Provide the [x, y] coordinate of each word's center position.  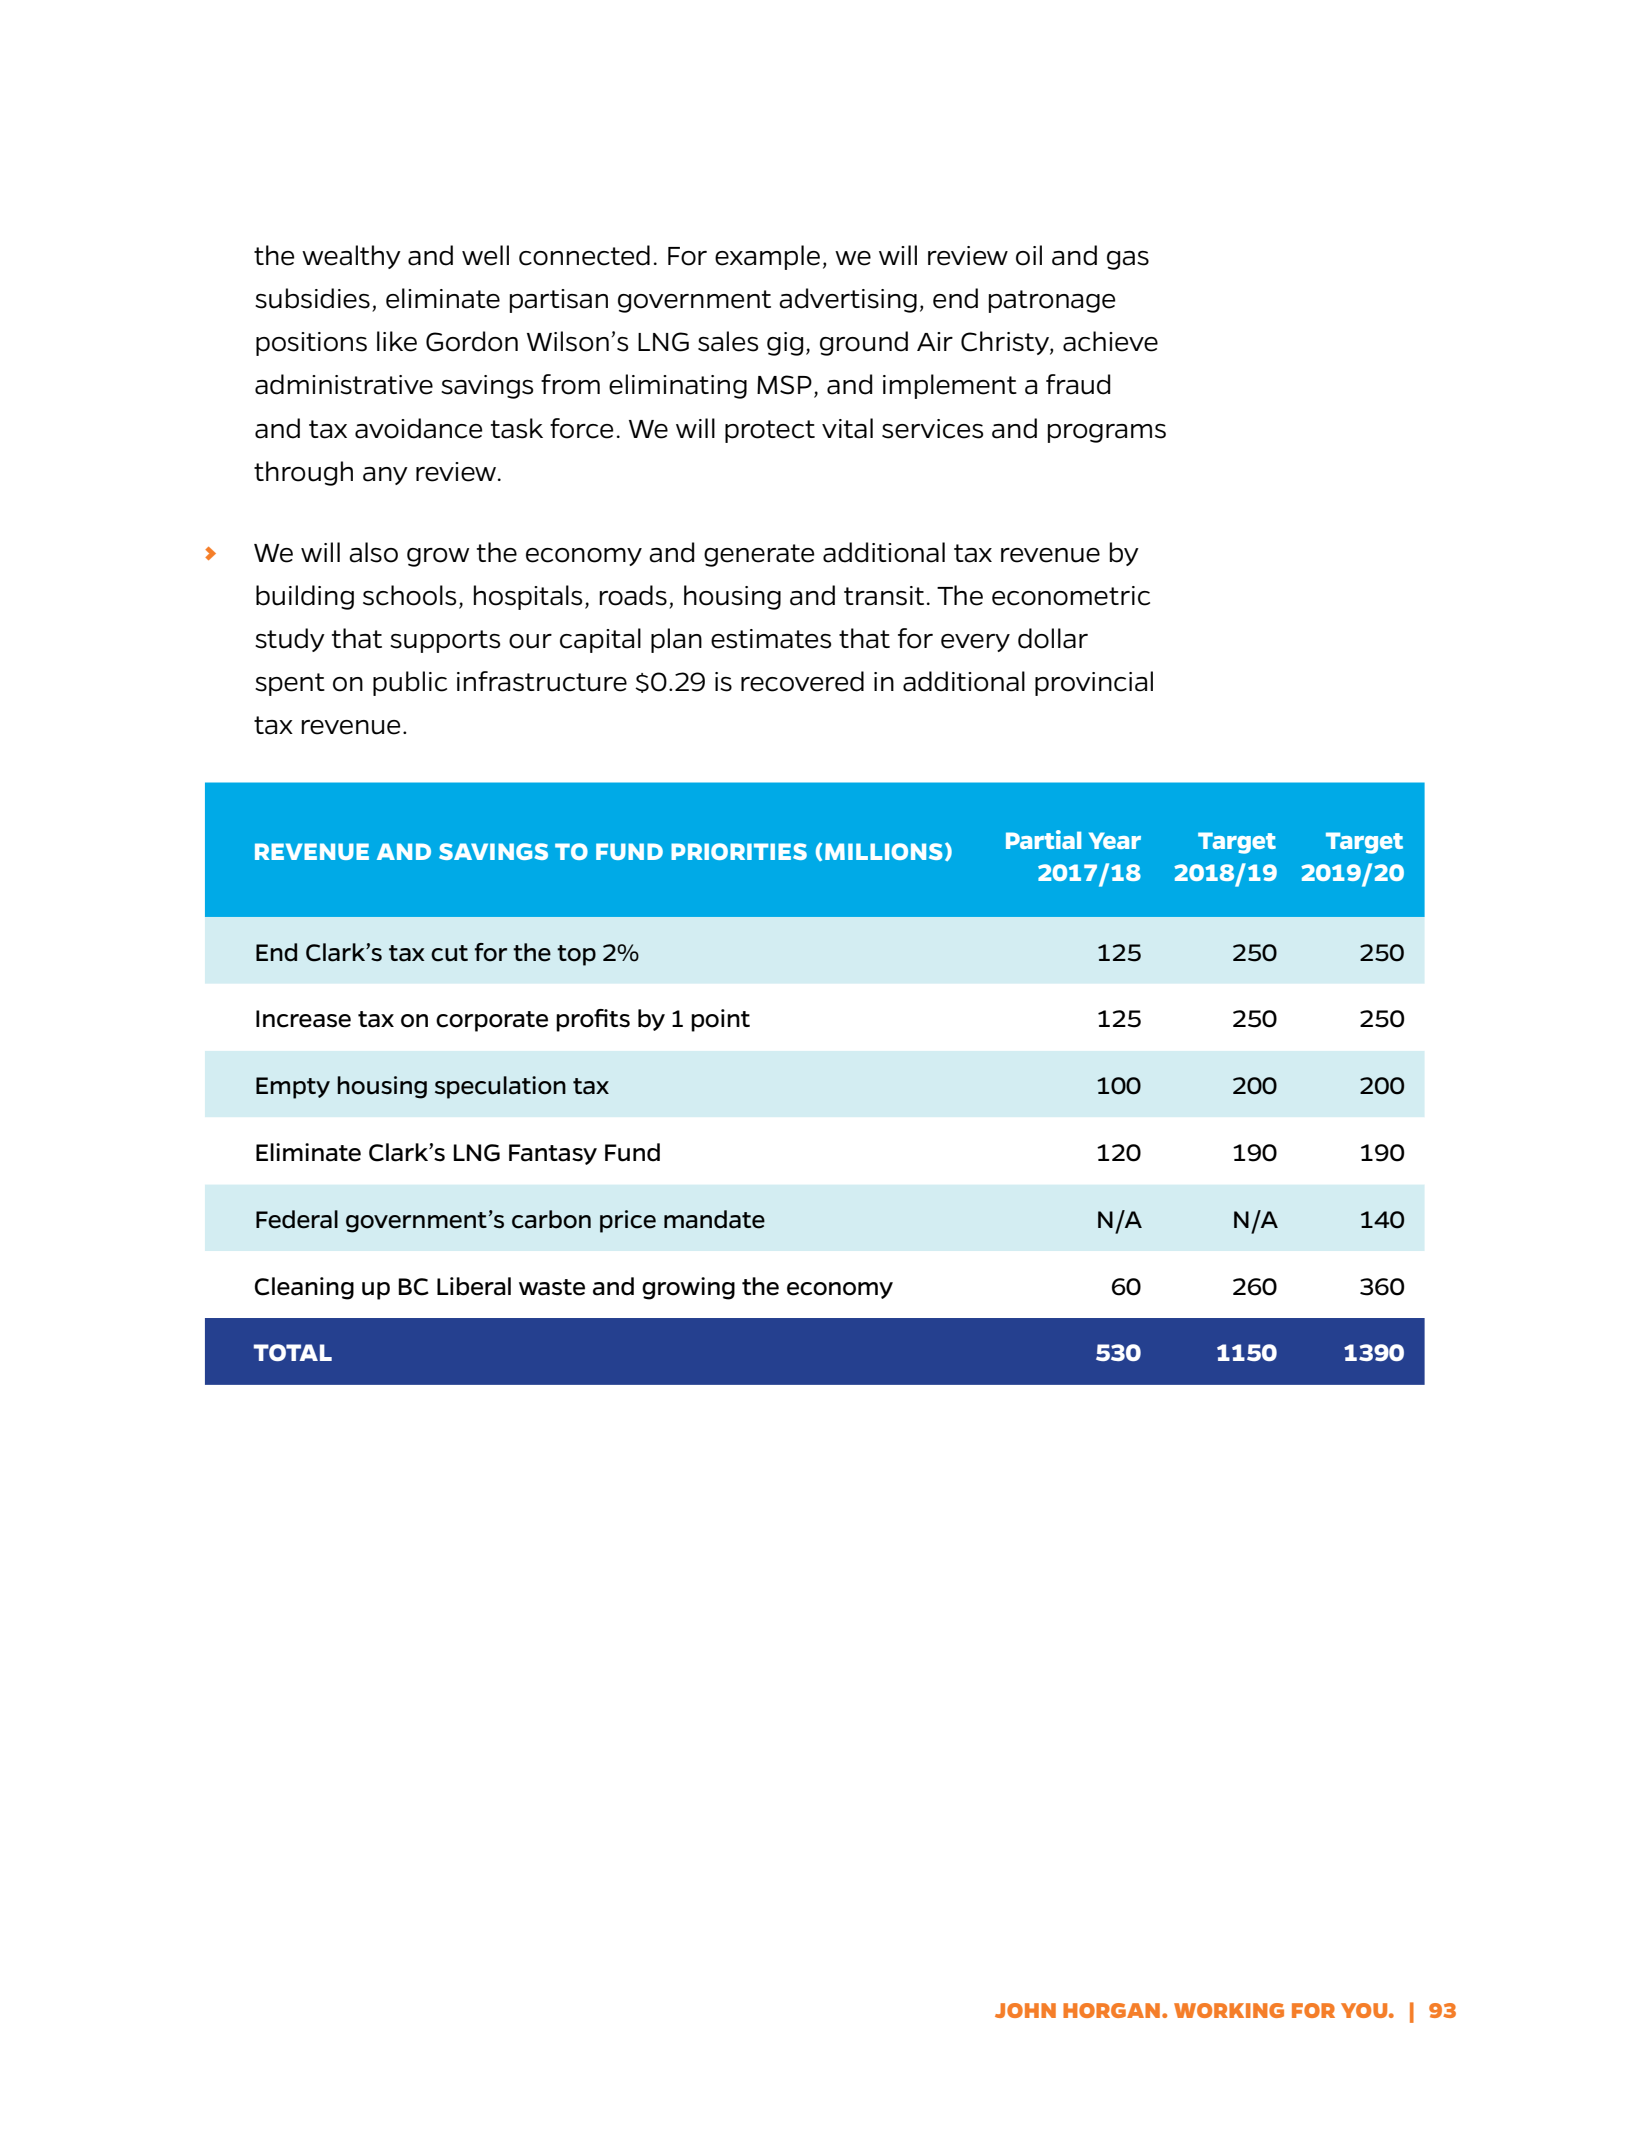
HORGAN [1111, 2010]
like [397, 341]
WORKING [1229, 2010]
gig [785, 344]
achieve [1110, 341]
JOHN [1025, 2010]
